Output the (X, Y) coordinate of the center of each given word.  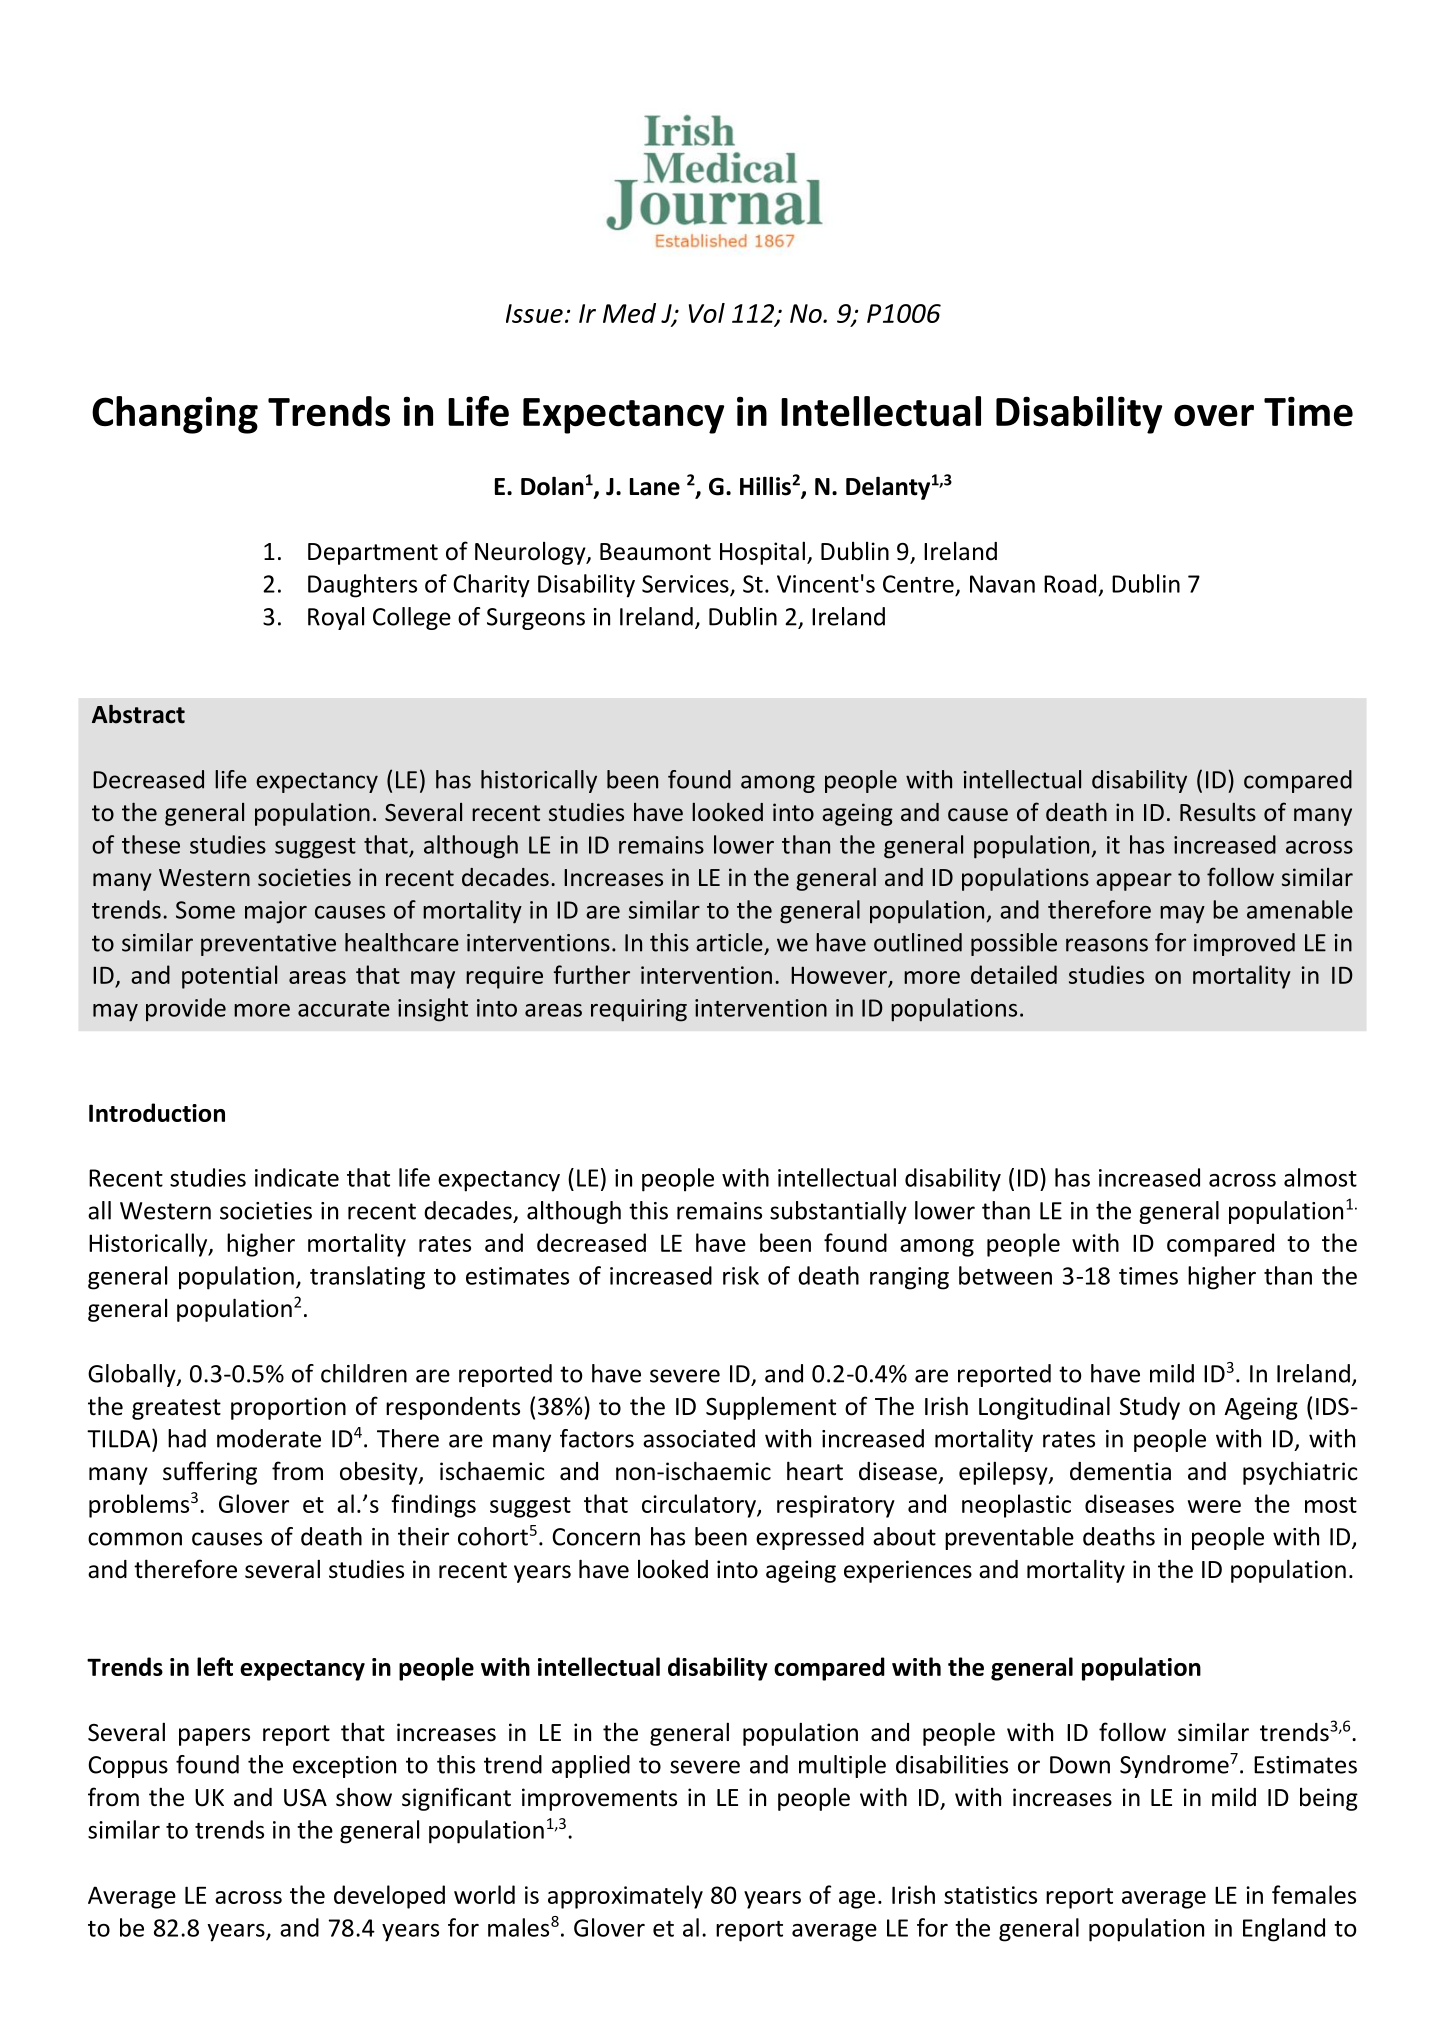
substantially (838, 1212)
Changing (175, 415)
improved (1244, 944)
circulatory (700, 1506)
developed (389, 1897)
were (1214, 1506)
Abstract (138, 714)
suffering (210, 1473)
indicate (297, 1177)
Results (1218, 812)
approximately (625, 1897)
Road (1070, 583)
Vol (707, 313)
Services (686, 585)
